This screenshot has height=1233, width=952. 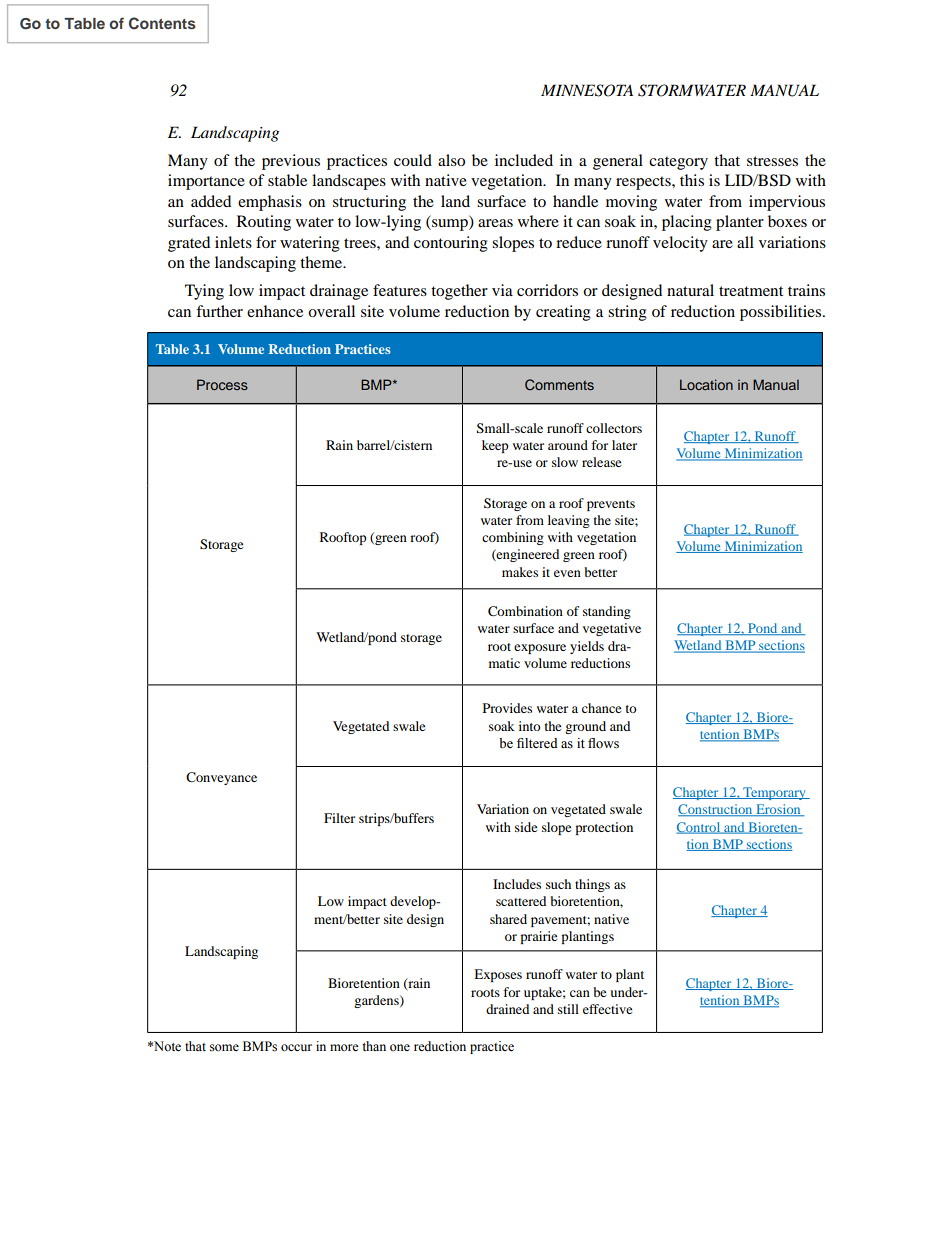 What do you see at coordinates (291, 162) in the screenshot?
I see `previous` at bounding box center [291, 162].
